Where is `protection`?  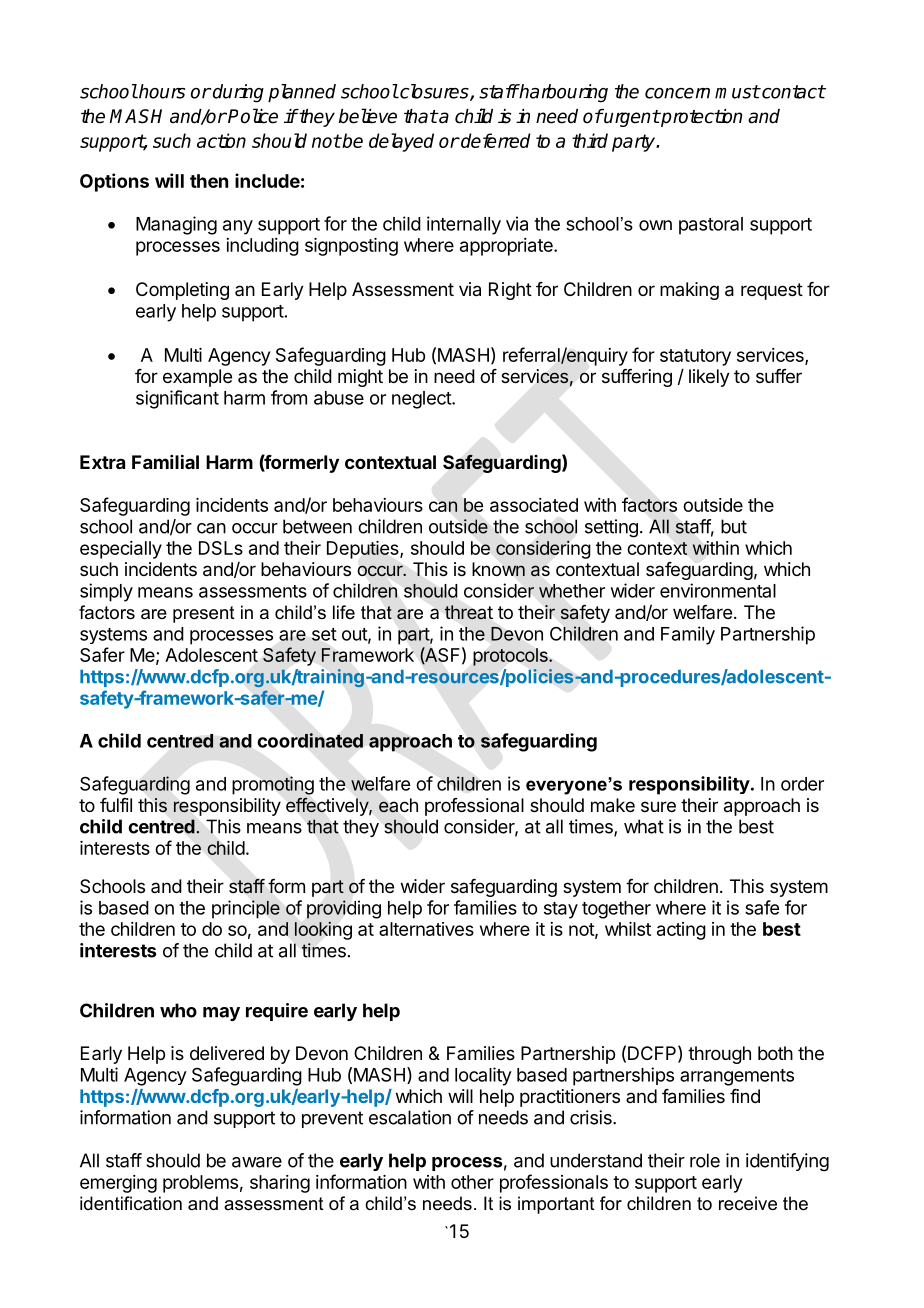 protection is located at coordinates (700, 118).
